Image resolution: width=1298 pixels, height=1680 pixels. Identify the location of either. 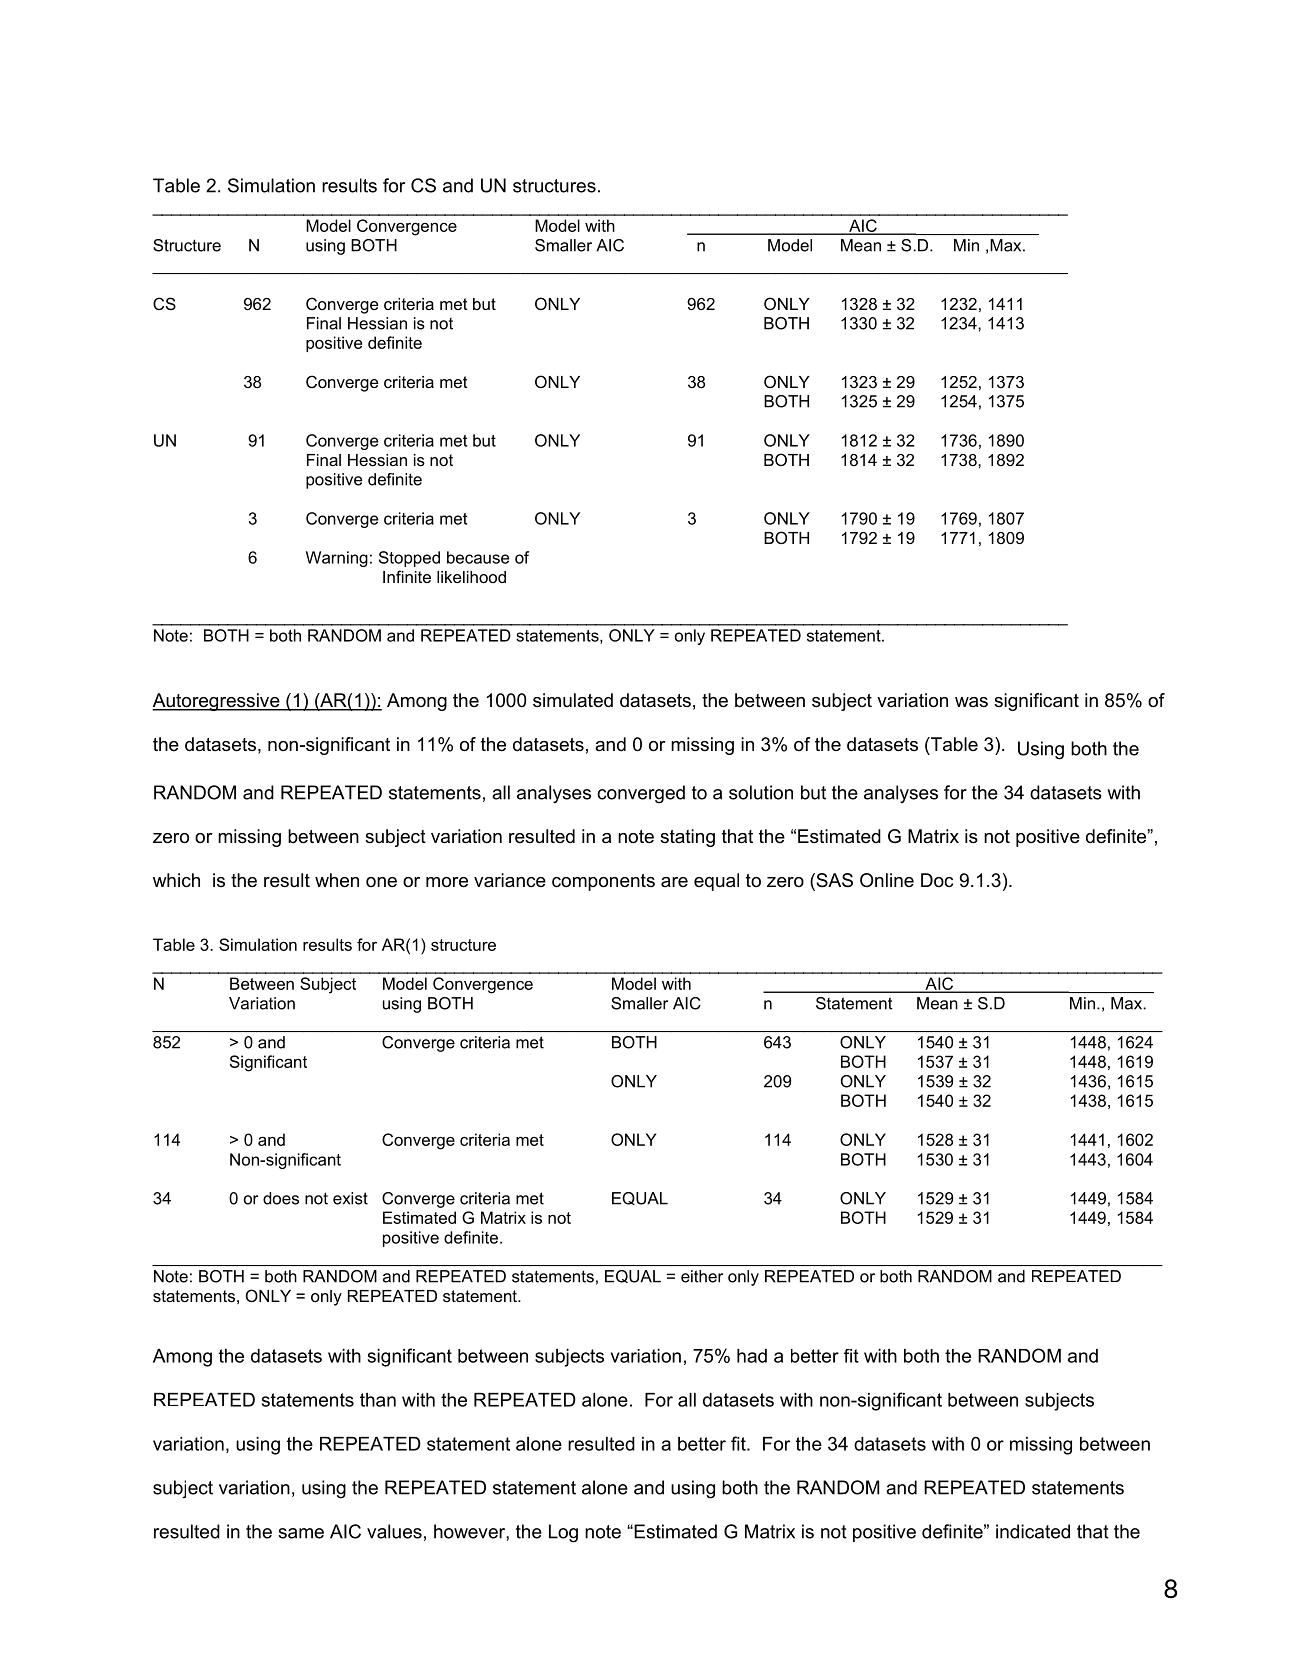
(702, 1276).
